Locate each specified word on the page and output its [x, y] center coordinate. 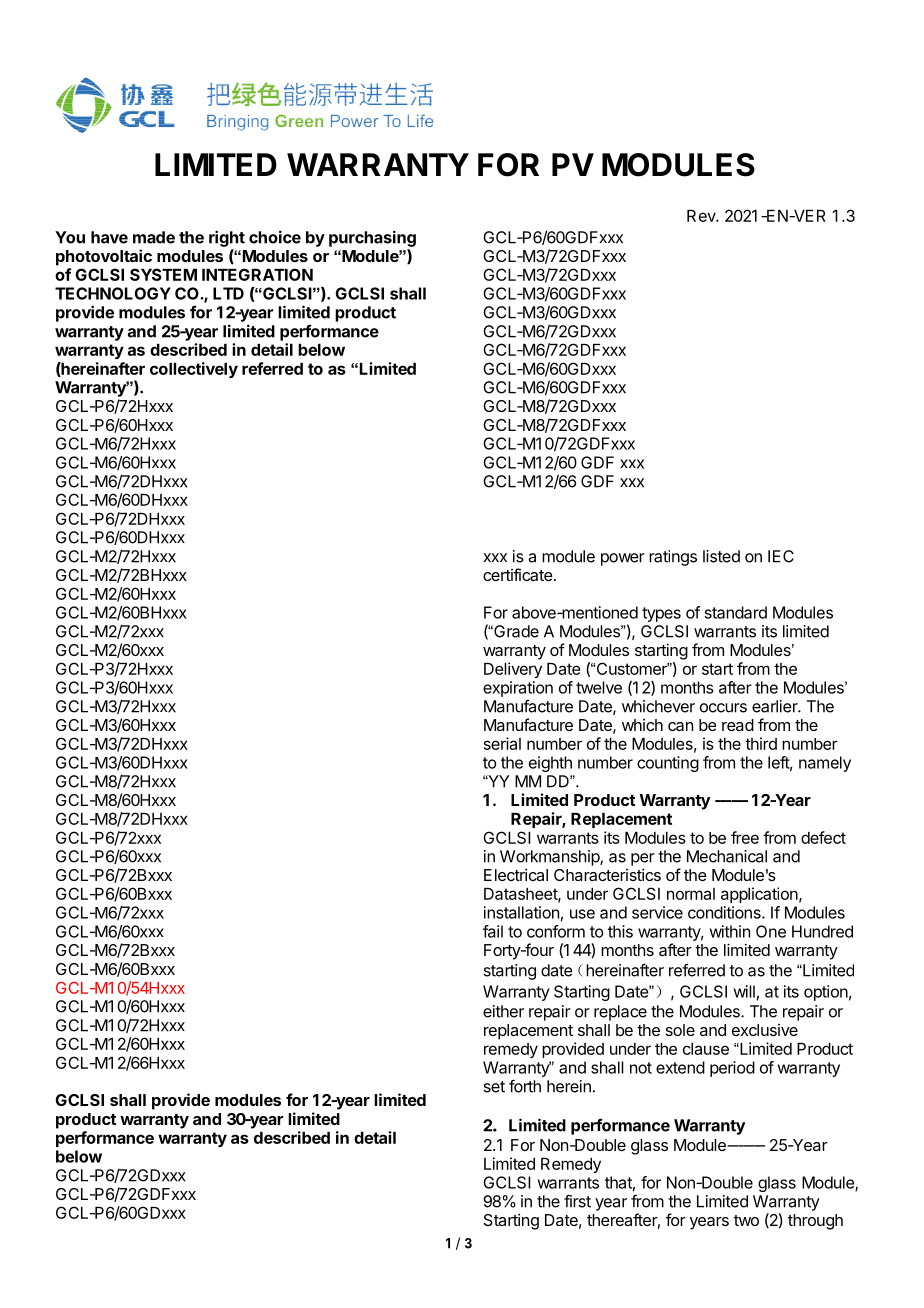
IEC [781, 556]
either [503, 1011]
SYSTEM [163, 274]
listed [721, 556]
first [577, 1201]
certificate [518, 574]
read [738, 725]
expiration [518, 689]
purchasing [372, 238]
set [494, 1087]
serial [502, 743]
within [730, 931]
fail [493, 931]
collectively [194, 370]
